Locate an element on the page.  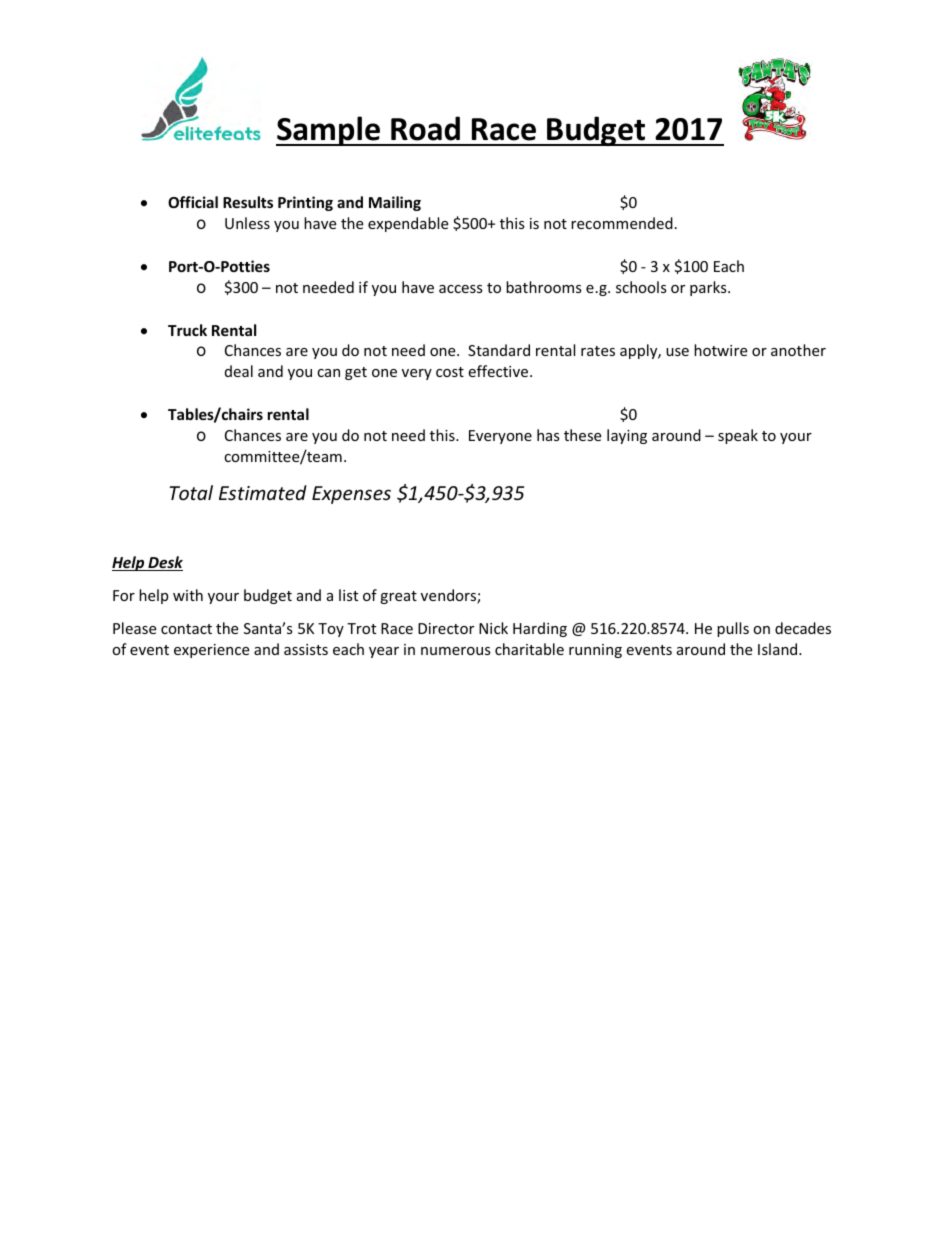
contact is located at coordinates (186, 629).
